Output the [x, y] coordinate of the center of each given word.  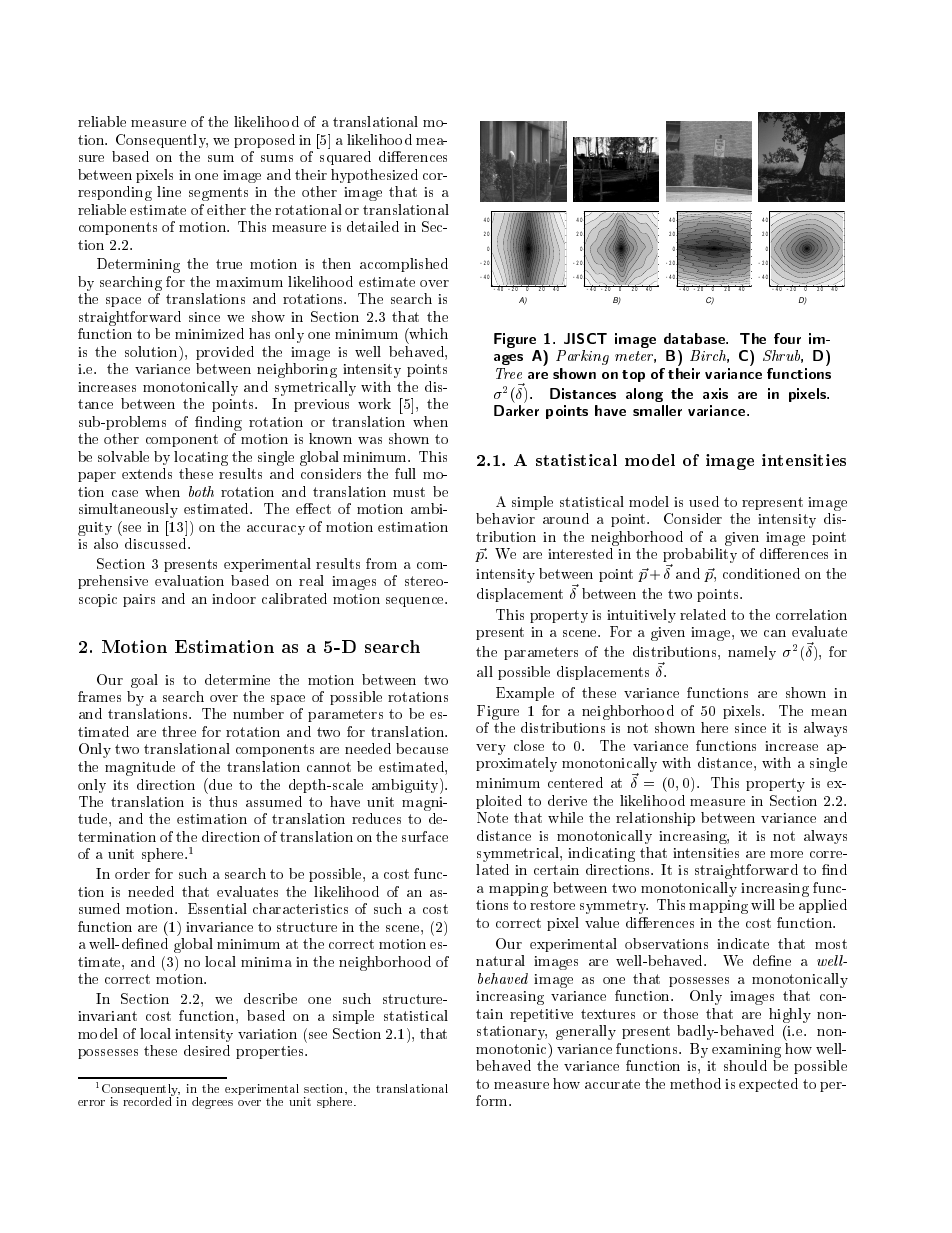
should [745, 1065]
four [787, 338]
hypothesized [374, 176]
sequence [416, 602]
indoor [234, 598]
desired [207, 1050]
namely [752, 653]
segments [218, 194]
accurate [612, 1084]
